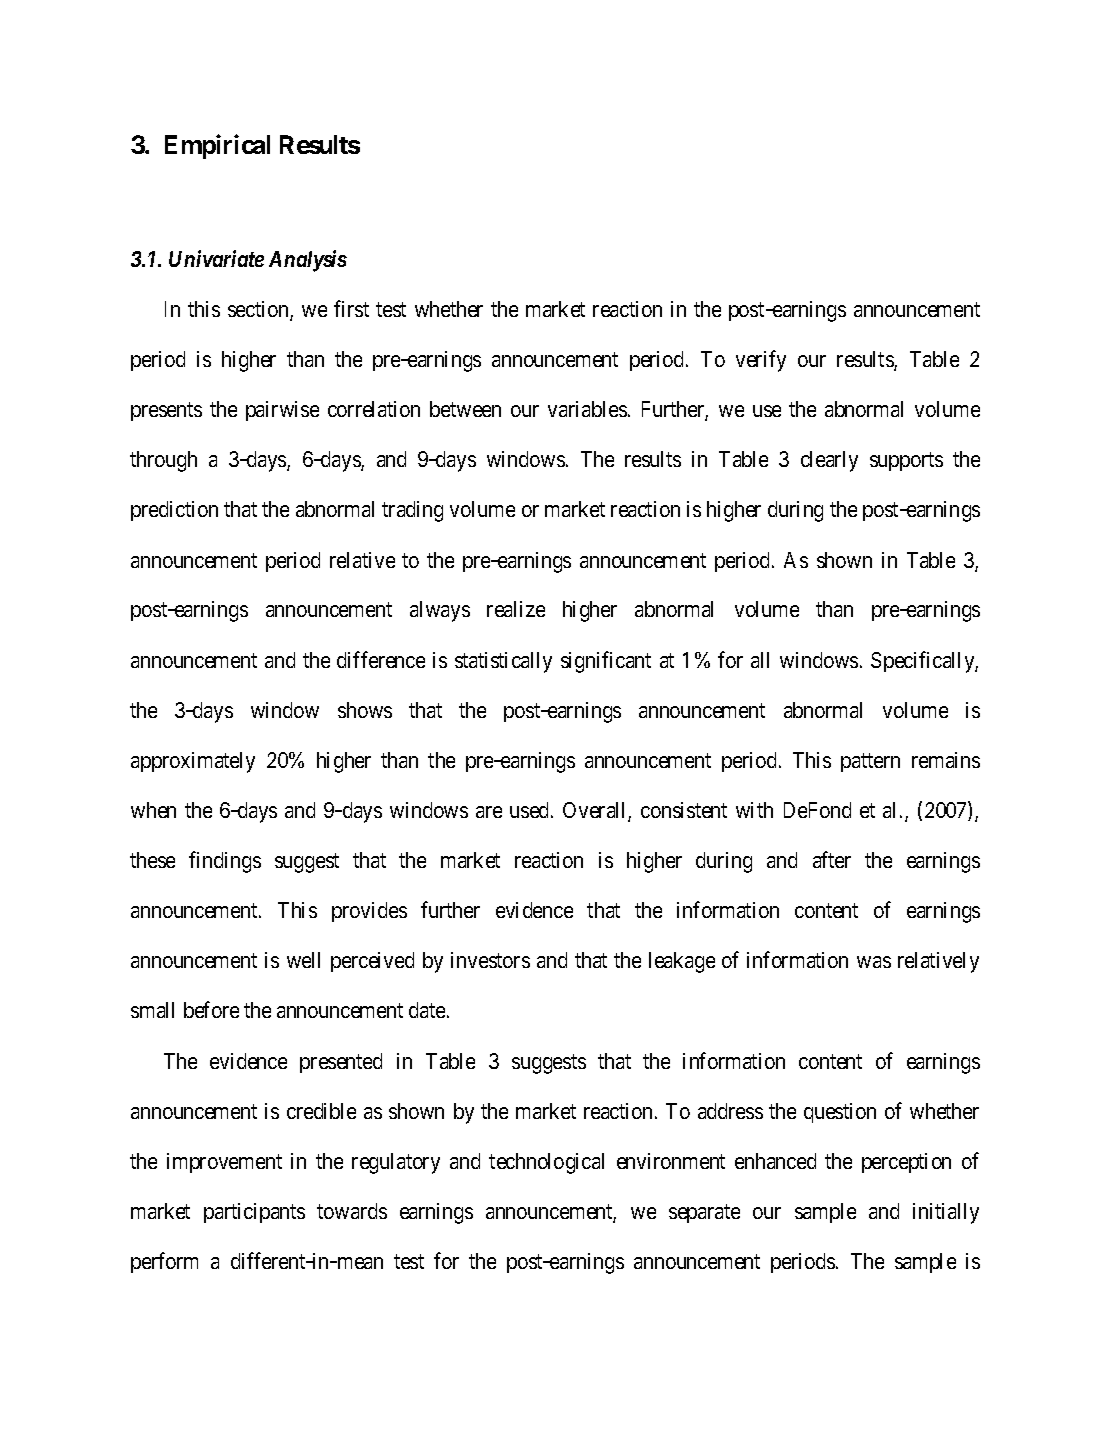 Image resolution: width=1111 pixels, height=1438 pixels. I want to click on Analysis, so click(308, 261).
